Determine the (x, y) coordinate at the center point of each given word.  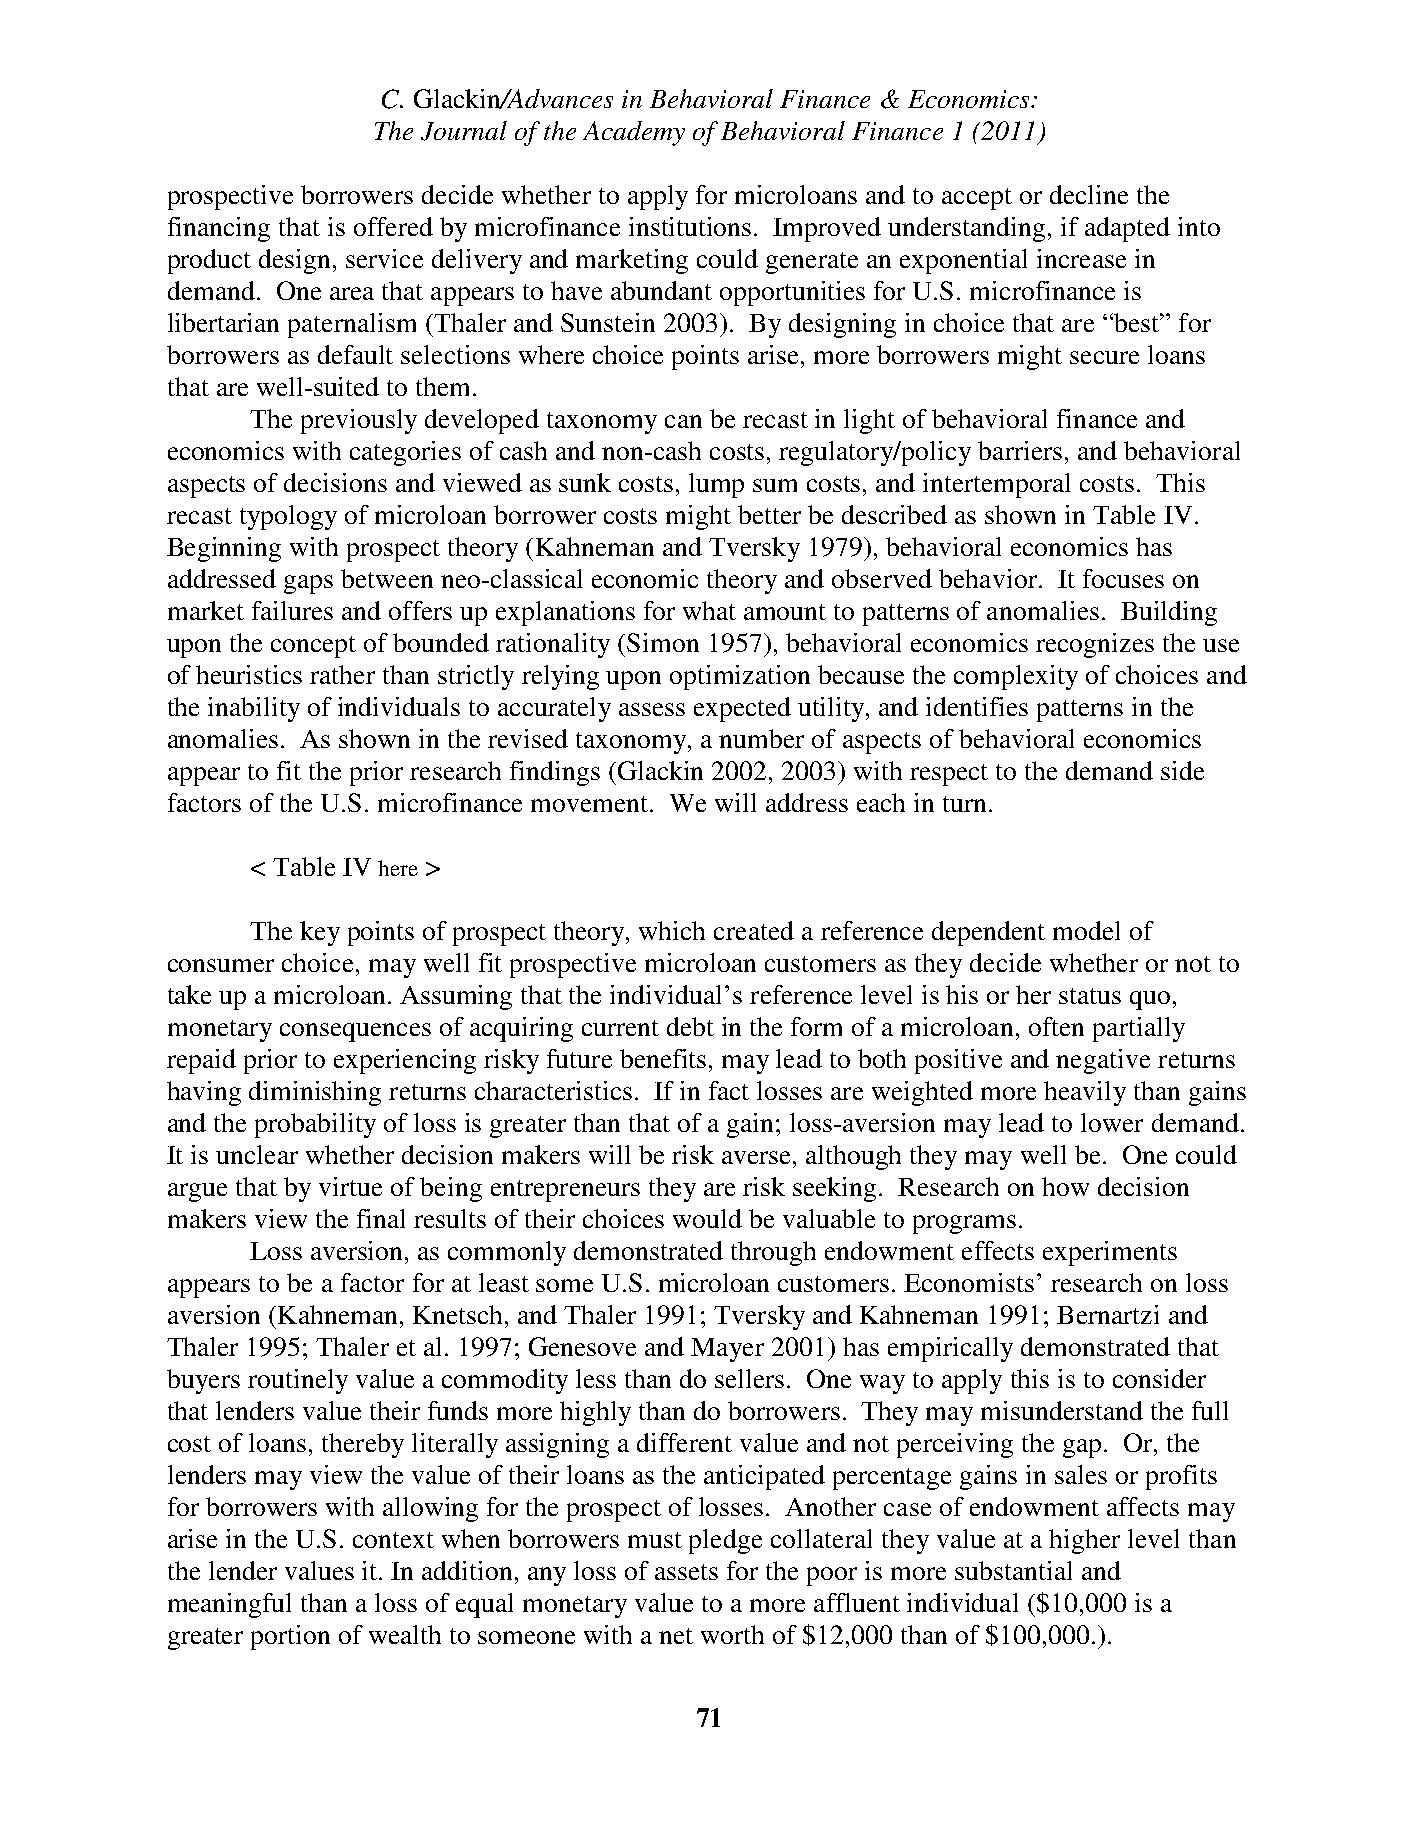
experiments (1110, 1253)
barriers (1020, 450)
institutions (690, 226)
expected (742, 709)
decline (1089, 194)
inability (254, 709)
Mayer (727, 1350)
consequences (355, 1032)
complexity (1016, 677)
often (1056, 1026)
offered (393, 226)
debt (690, 1026)
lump (716, 485)
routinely (298, 1381)
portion (290, 1637)
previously (359, 421)
